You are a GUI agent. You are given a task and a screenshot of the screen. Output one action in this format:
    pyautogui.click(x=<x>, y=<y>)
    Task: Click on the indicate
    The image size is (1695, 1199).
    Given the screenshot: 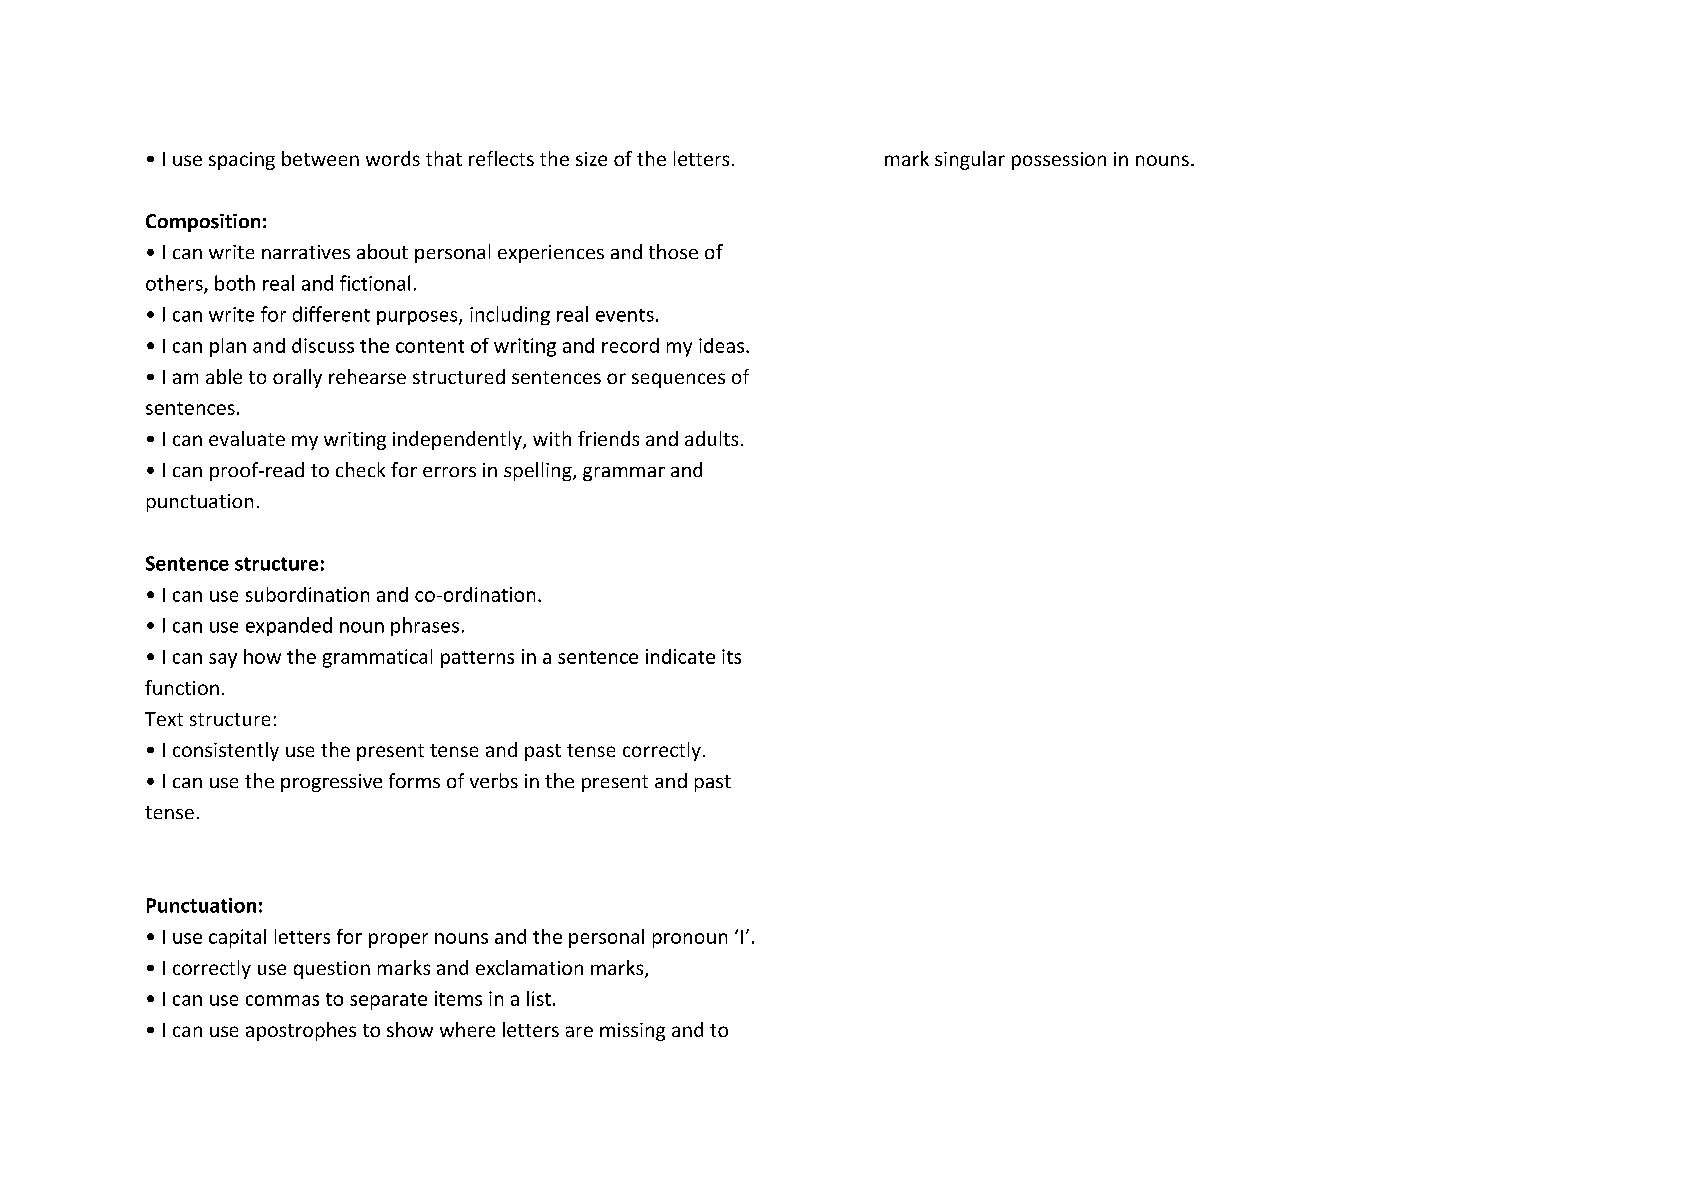 What is the action you would take?
    pyautogui.click(x=680, y=656)
